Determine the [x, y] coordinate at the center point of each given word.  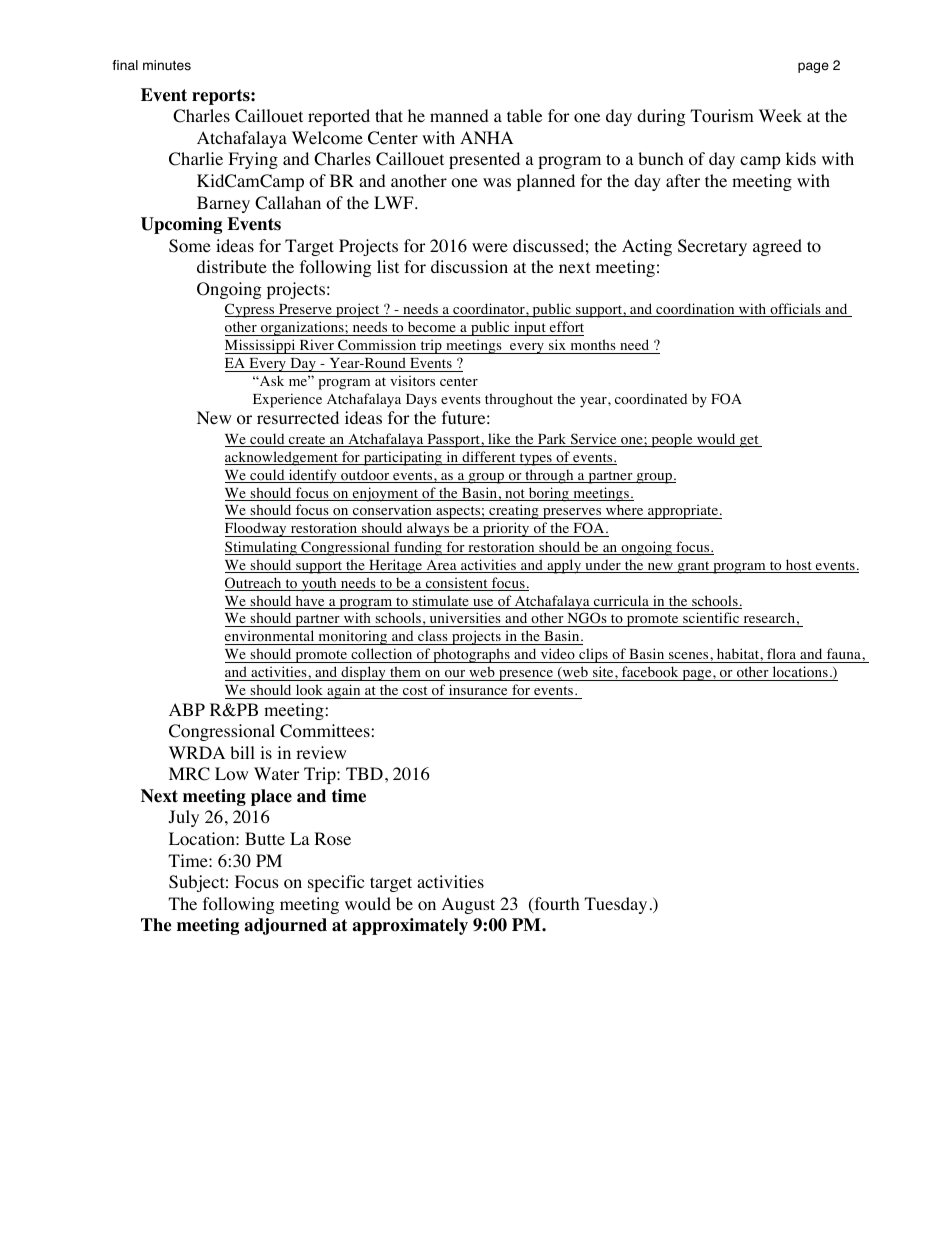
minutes [167, 65]
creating [514, 511]
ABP [187, 709]
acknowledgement [282, 458]
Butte [265, 838]
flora [782, 655]
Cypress [251, 310]
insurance [478, 689]
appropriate [683, 511]
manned [459, 115]
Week [780, 115]
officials [795, 310]
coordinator [489, 310]
